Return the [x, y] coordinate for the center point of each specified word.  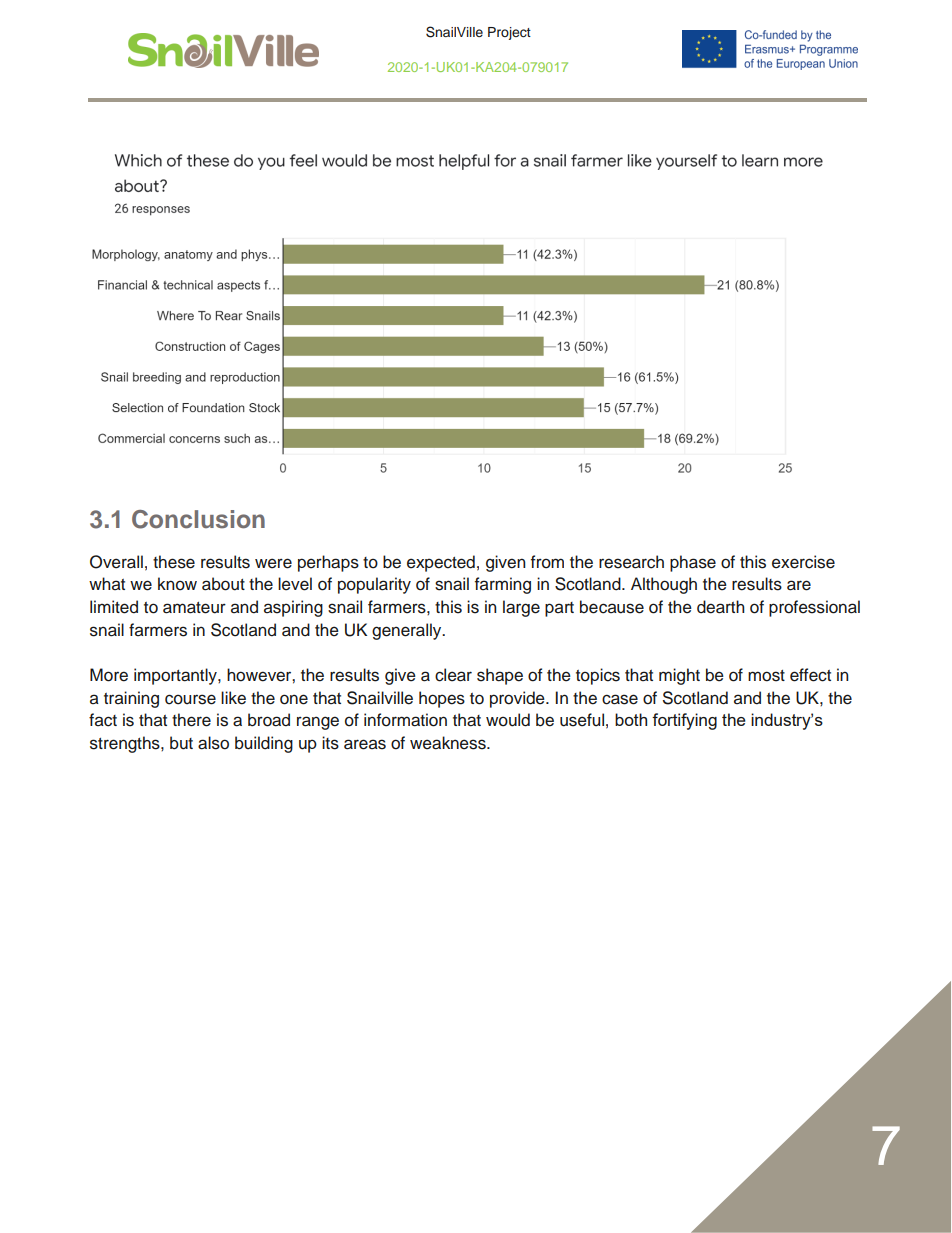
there [191, 720]
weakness [449, 743]
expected [441, 563]
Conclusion [198, 519]
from [547, 562]
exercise [803, 562]
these [174, 562]
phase [693, 563]
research [631, 562]
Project [509, 33]
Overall [116, 562]
